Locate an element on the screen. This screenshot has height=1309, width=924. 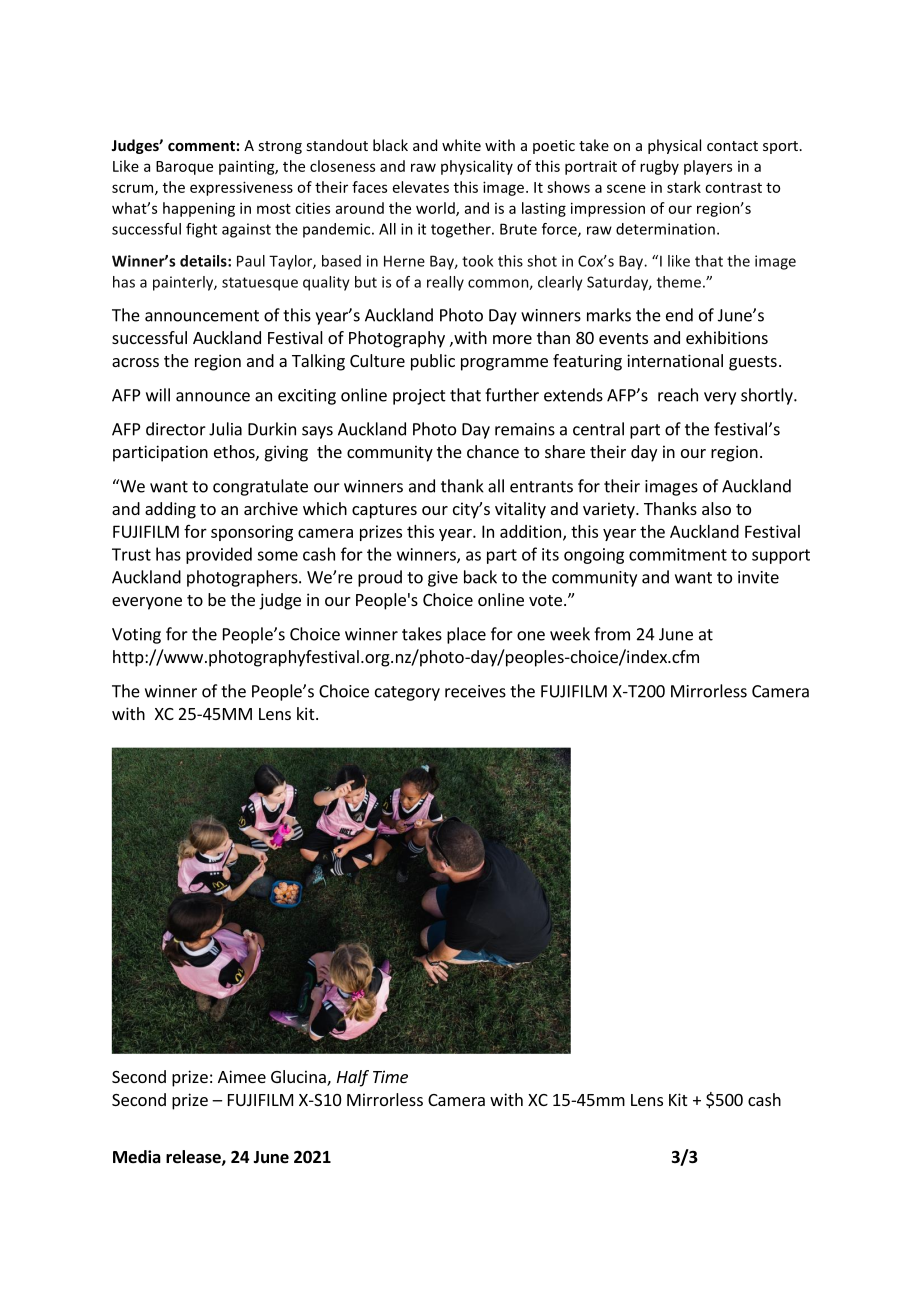
elevates is located at coordinates (421, 187).
